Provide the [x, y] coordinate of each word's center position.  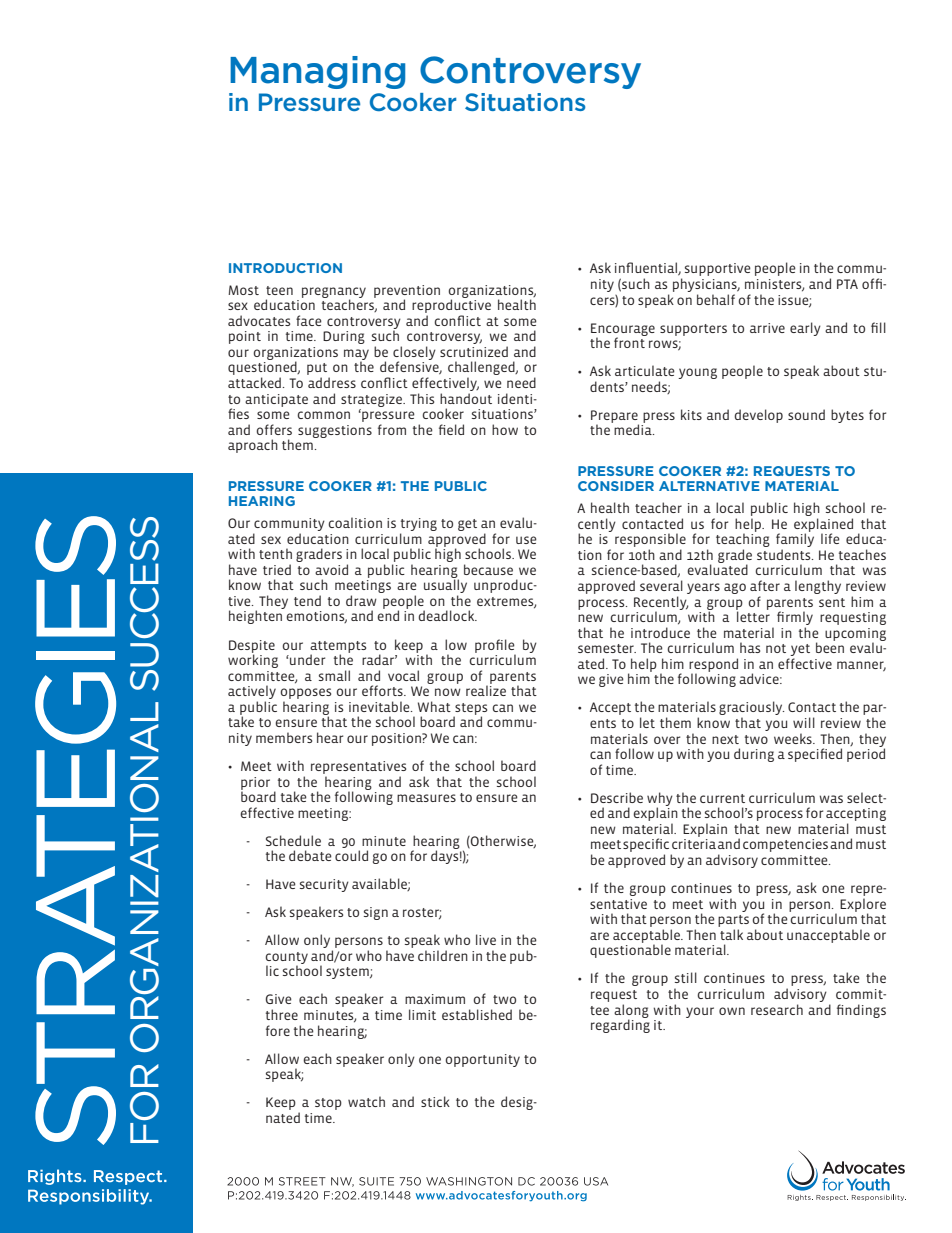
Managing [317, 72]
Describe [617, 797]
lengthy [818, 587]
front [630, 341]
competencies [785, 845]
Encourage [623, 330]
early [805, 329]
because [488, 569]
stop [328, 1104]
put [318, 370]
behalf [716, 299]
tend [307, 600]
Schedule [293, 840]
